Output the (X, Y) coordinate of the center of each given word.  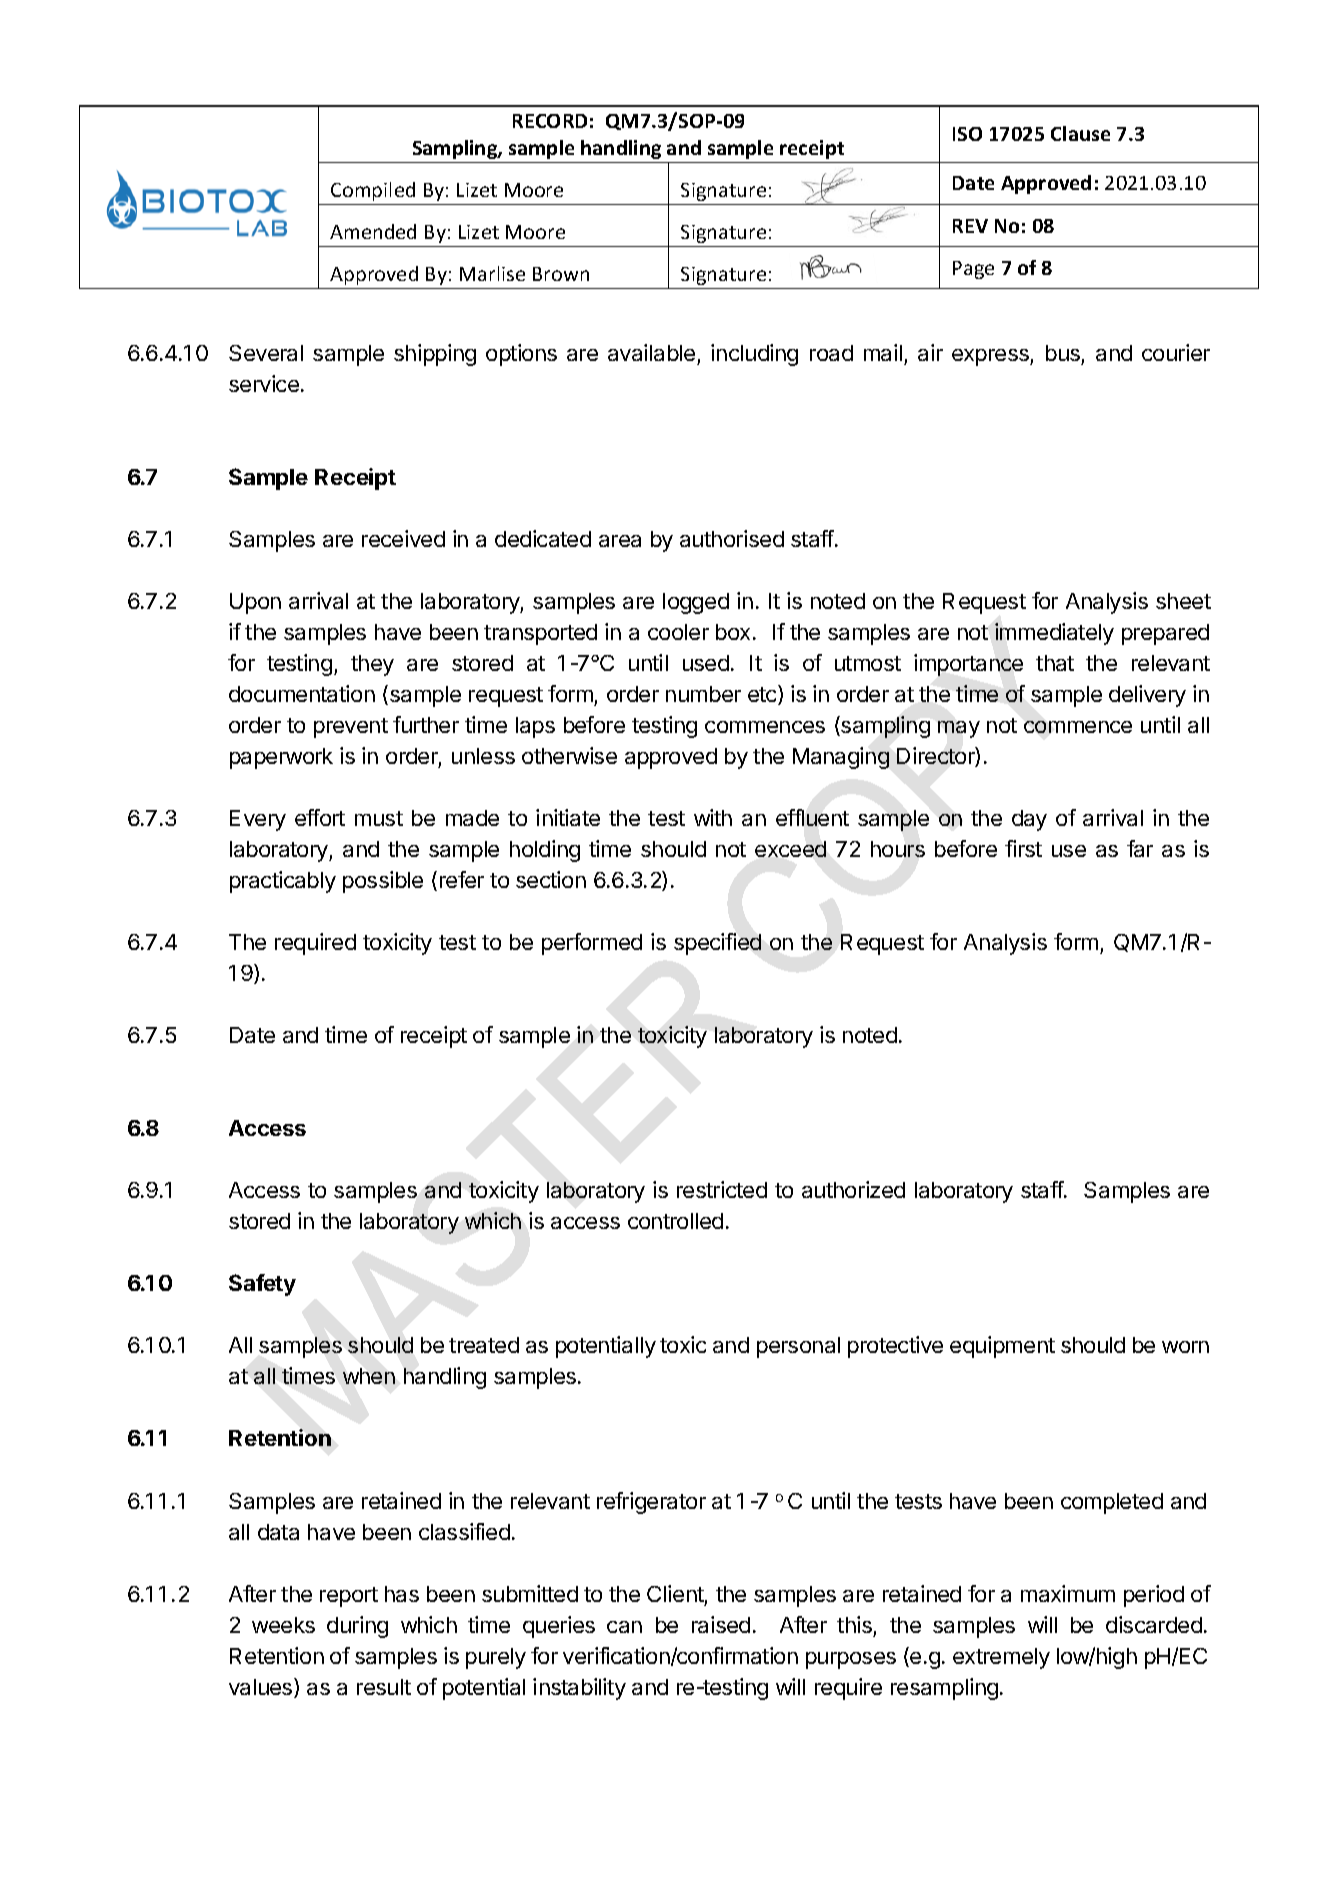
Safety (262, 1285)
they (372, 665)
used (706, 663)
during (357, 1627)
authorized (853, 1189)
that (1055, 663)
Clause (1080, 133)
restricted (722, 1189)
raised (721, 1624)
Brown (561, 274)
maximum (1068, 1593)
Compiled (373, 191)
